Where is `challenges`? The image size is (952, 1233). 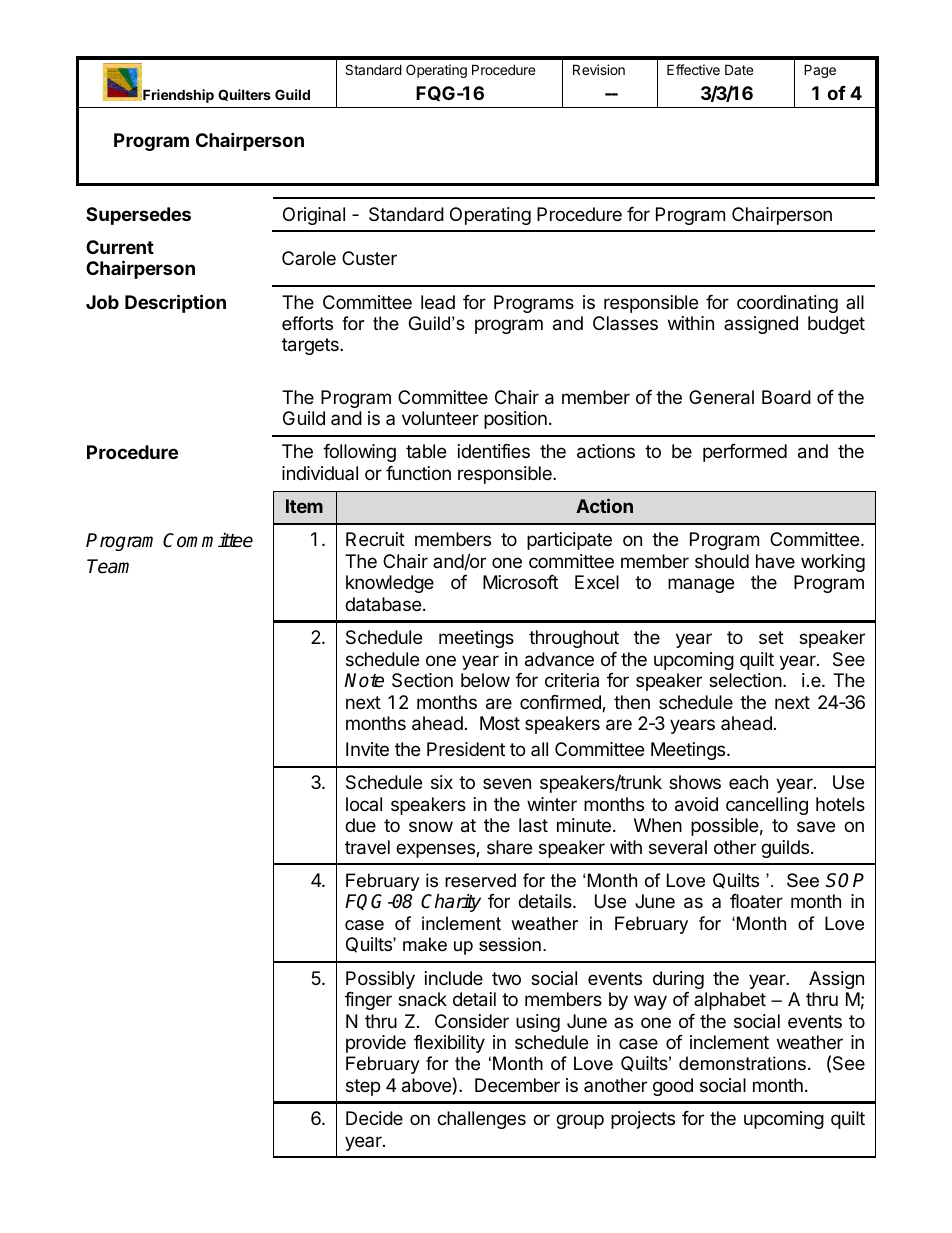 challenges is located at coordinates (481, 1120).
